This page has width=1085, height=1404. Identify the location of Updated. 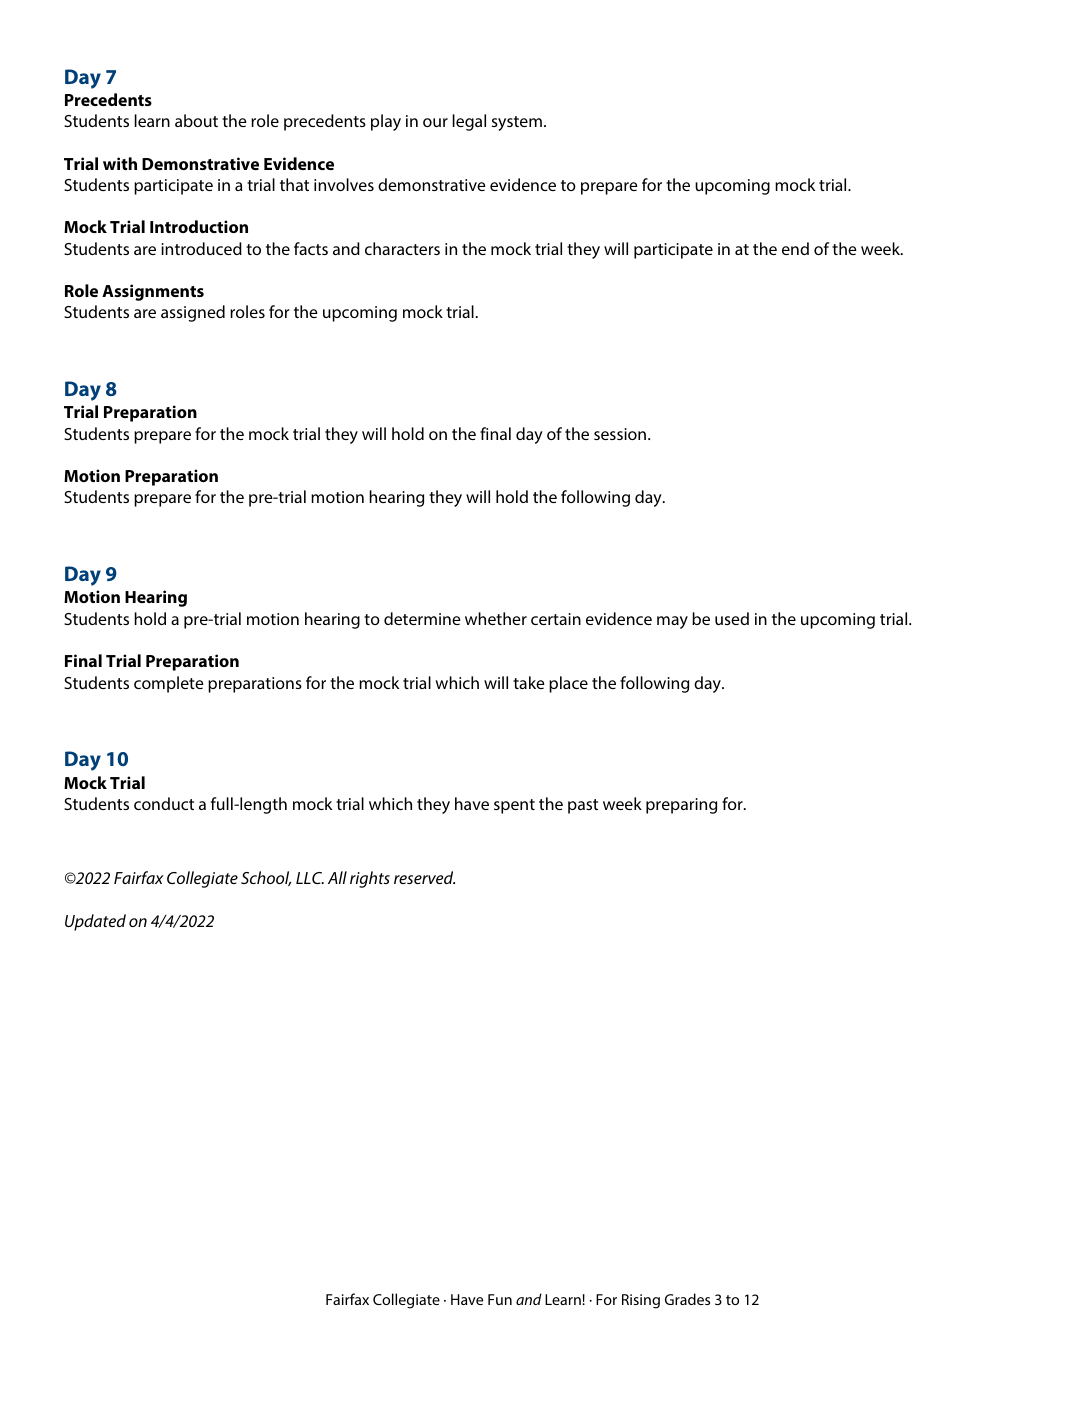
(95, 922).
